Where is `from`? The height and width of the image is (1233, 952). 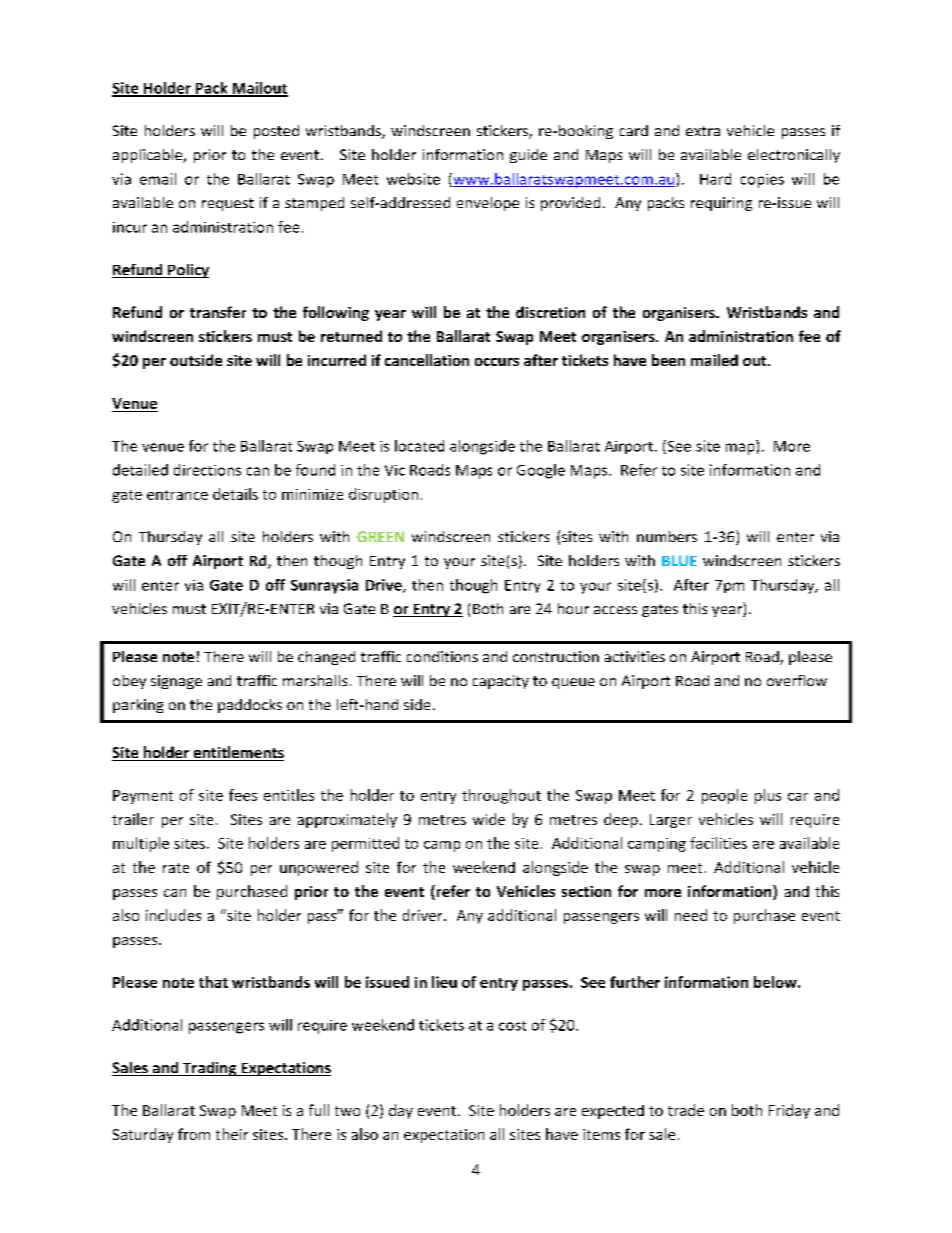 from is located at coordinates (194, 1134).
